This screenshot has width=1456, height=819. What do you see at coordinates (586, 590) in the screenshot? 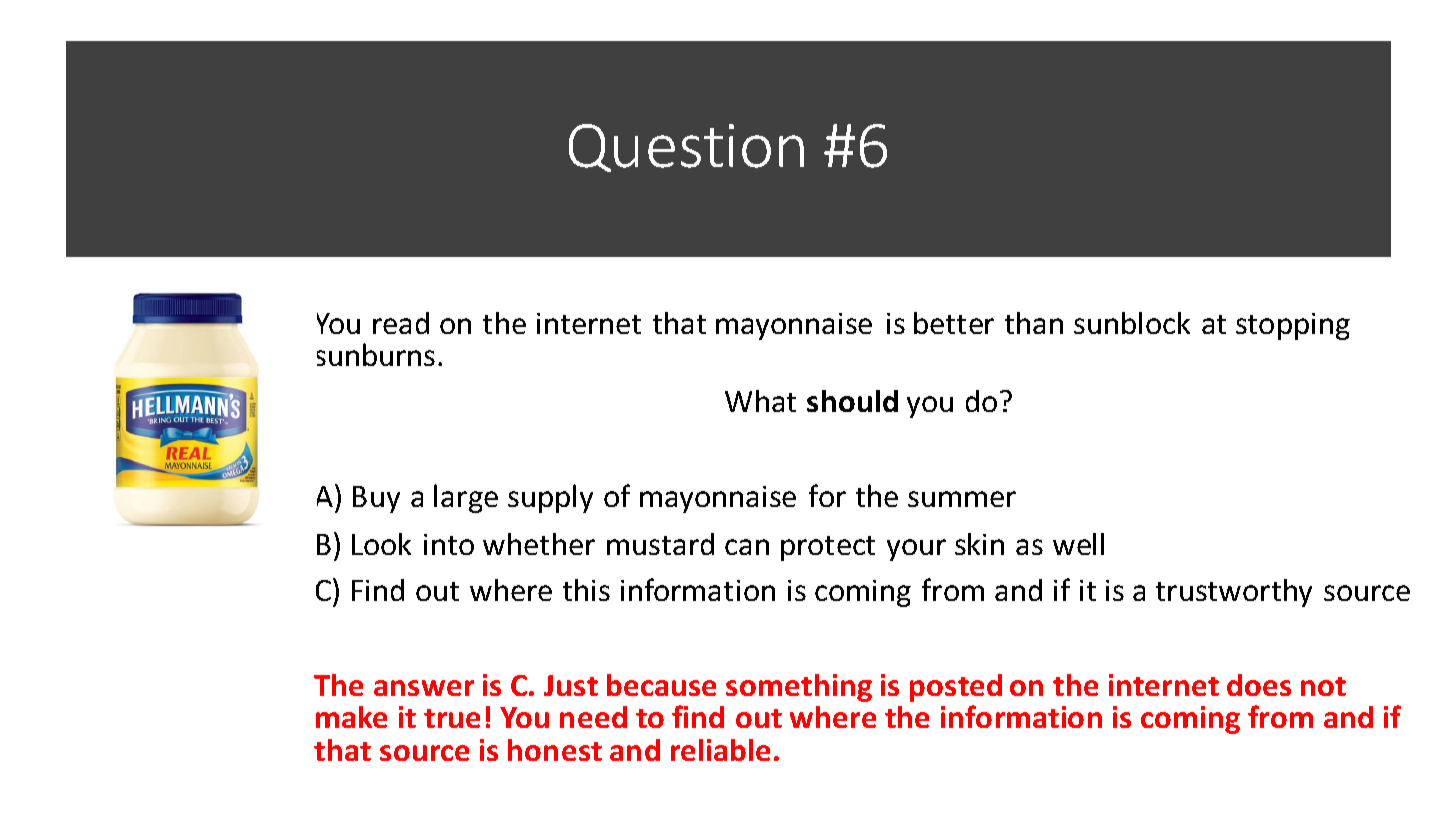
I see `this` at bounding box center [586, 590].
